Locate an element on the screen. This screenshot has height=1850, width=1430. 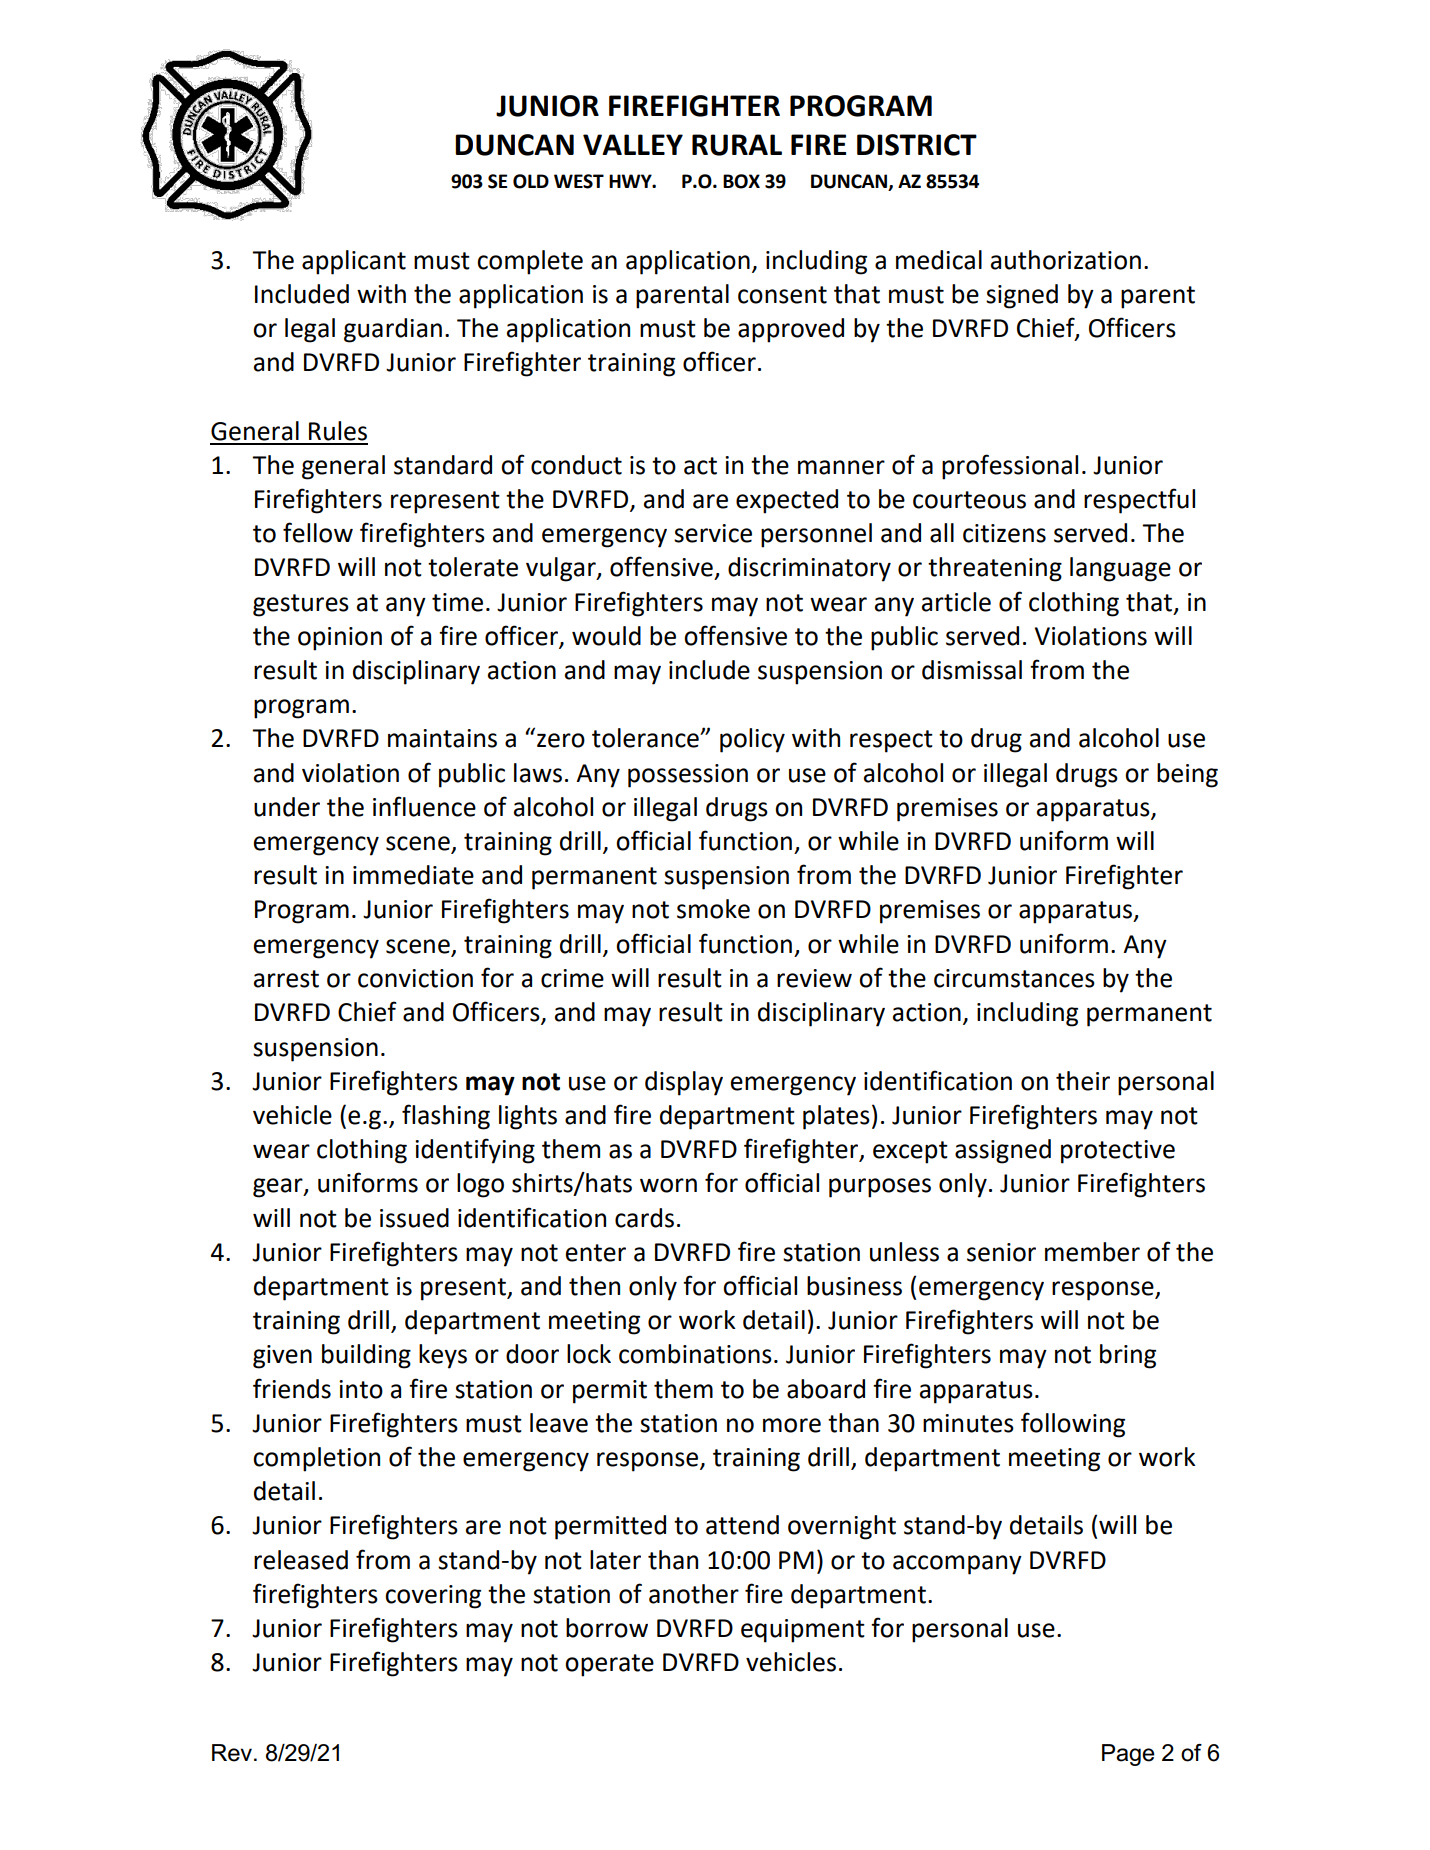
equipment is located at coordinates (803, 1631).
